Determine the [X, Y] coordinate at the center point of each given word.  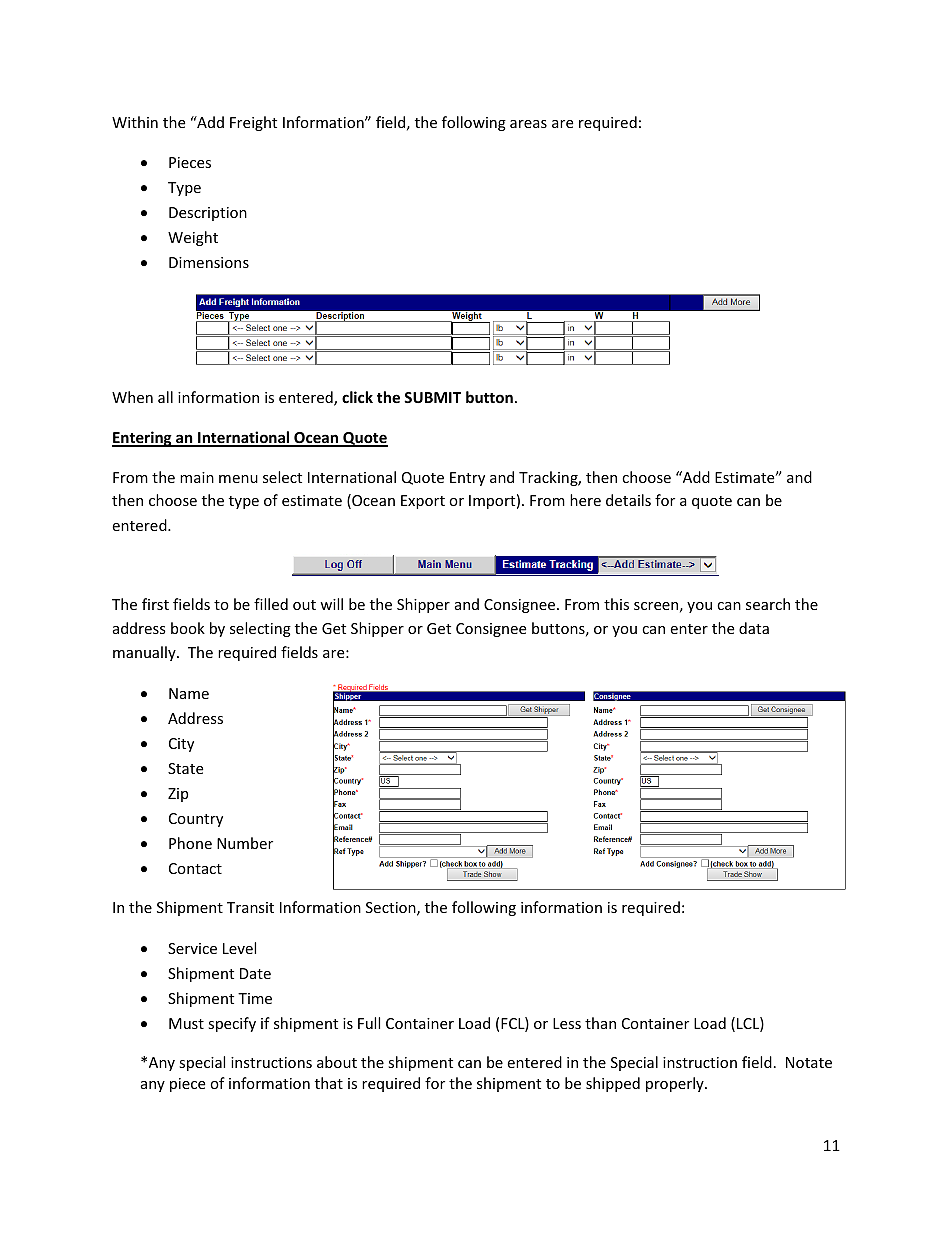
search [768, 604]
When [132, 397]
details [628, 500]
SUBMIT [432, 397]
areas [528, 124]
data [754, 628]
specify [232, 1024]
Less [567, 1023]
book [188, 628]
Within [135, 122]
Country [196, 820]
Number [245, 843]
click [357, 397]
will [331, 604]
